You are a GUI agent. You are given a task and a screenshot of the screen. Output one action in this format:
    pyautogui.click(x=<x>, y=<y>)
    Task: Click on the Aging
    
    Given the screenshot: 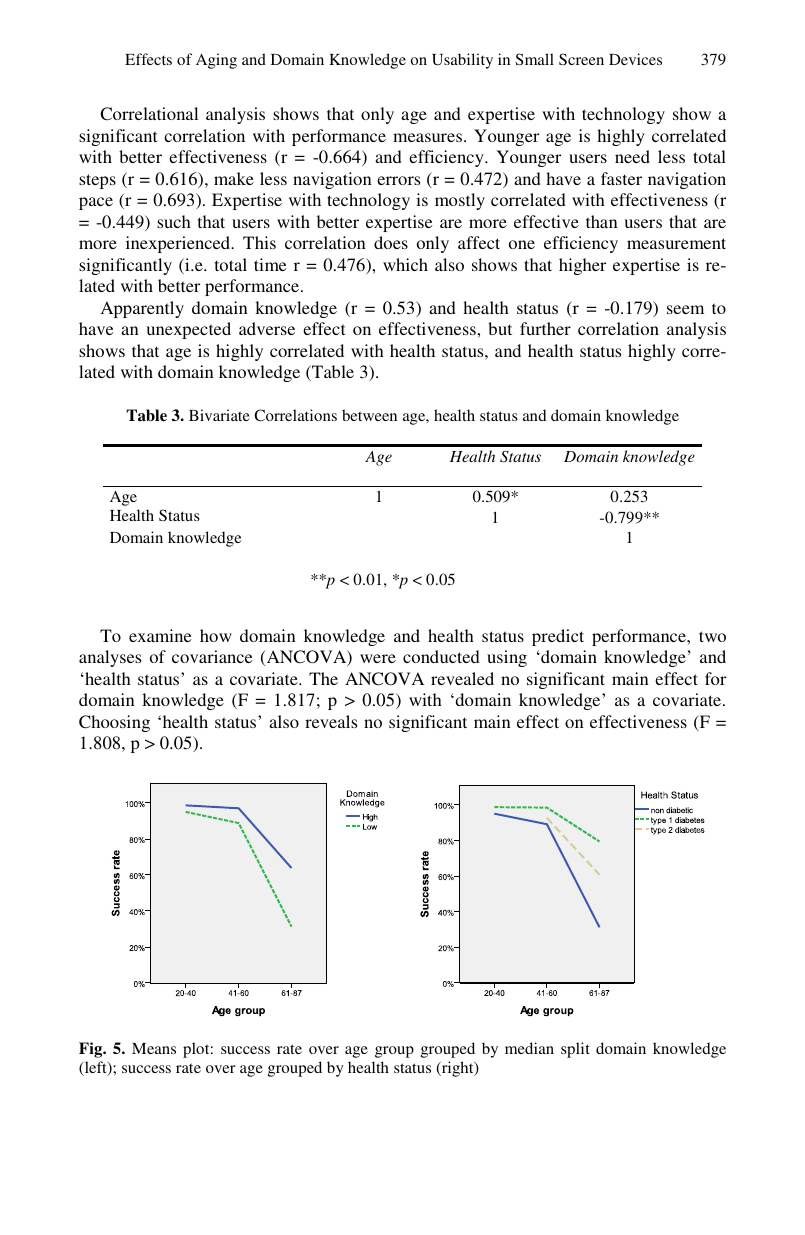 What is the action you would take?
    pyautogui.click(x=216, y=61)
